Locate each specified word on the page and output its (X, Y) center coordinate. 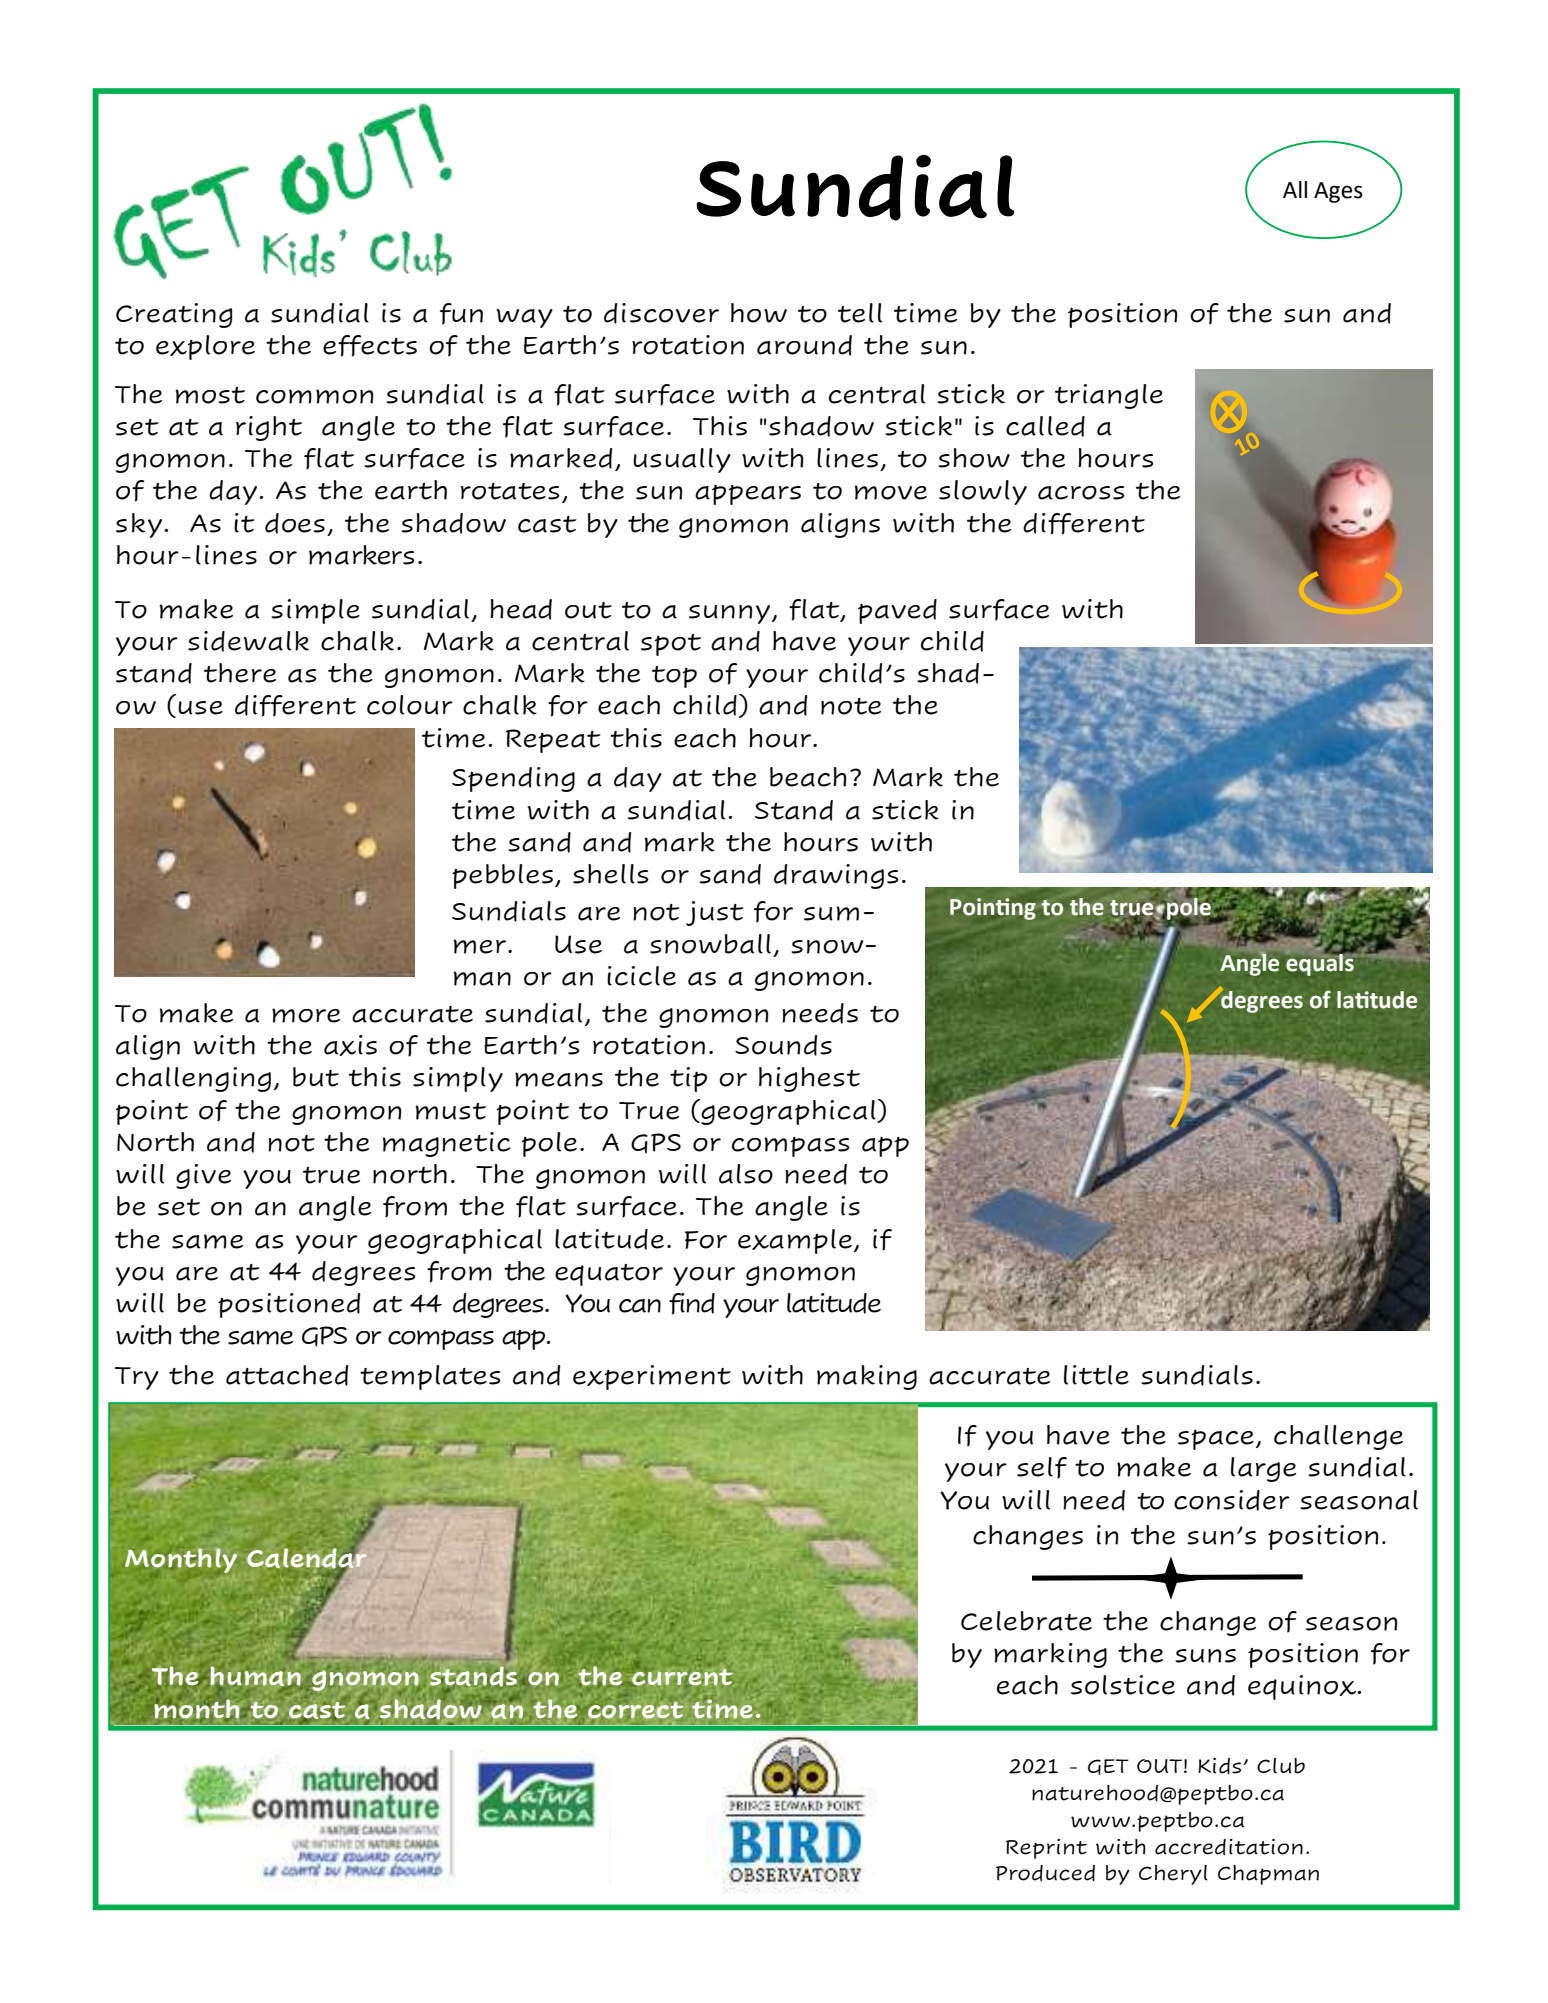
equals (1320, 963)
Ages (1338, 192)
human (255, 1676)
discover (661, 313)
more (306, 1015)
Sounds (783, 1045)
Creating (174, 315)
